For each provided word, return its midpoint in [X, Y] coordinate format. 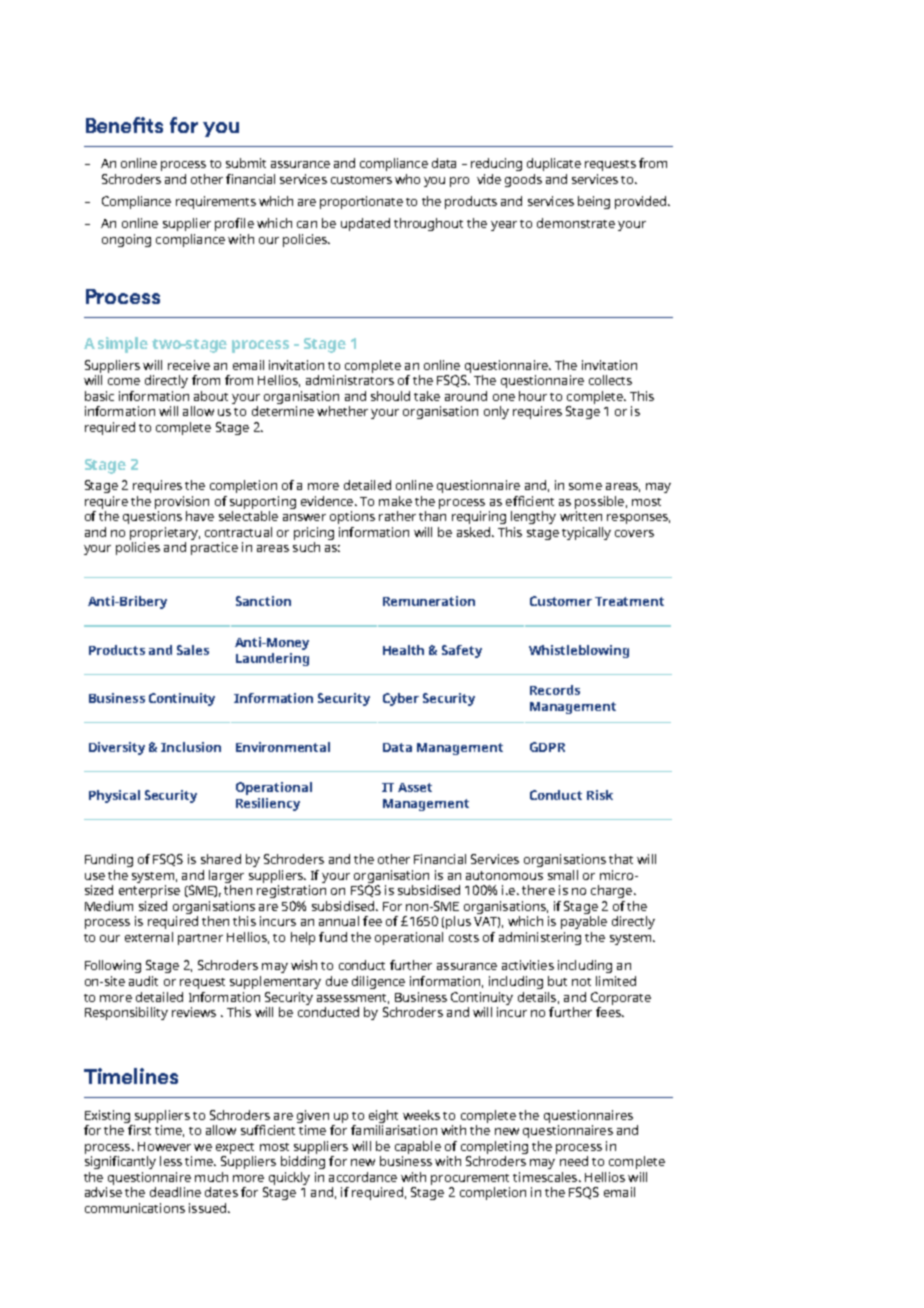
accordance [363, 1177]
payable [584, 922]
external [149, 937]
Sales [193, 650]
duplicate [554, 164]
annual [339, 921]
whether [342, 411]
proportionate [361, 202]
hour [533, 396]
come [124, 381]
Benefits [124, 125]
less [171, 1161]
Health [403, 650]
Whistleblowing [579, 651]
